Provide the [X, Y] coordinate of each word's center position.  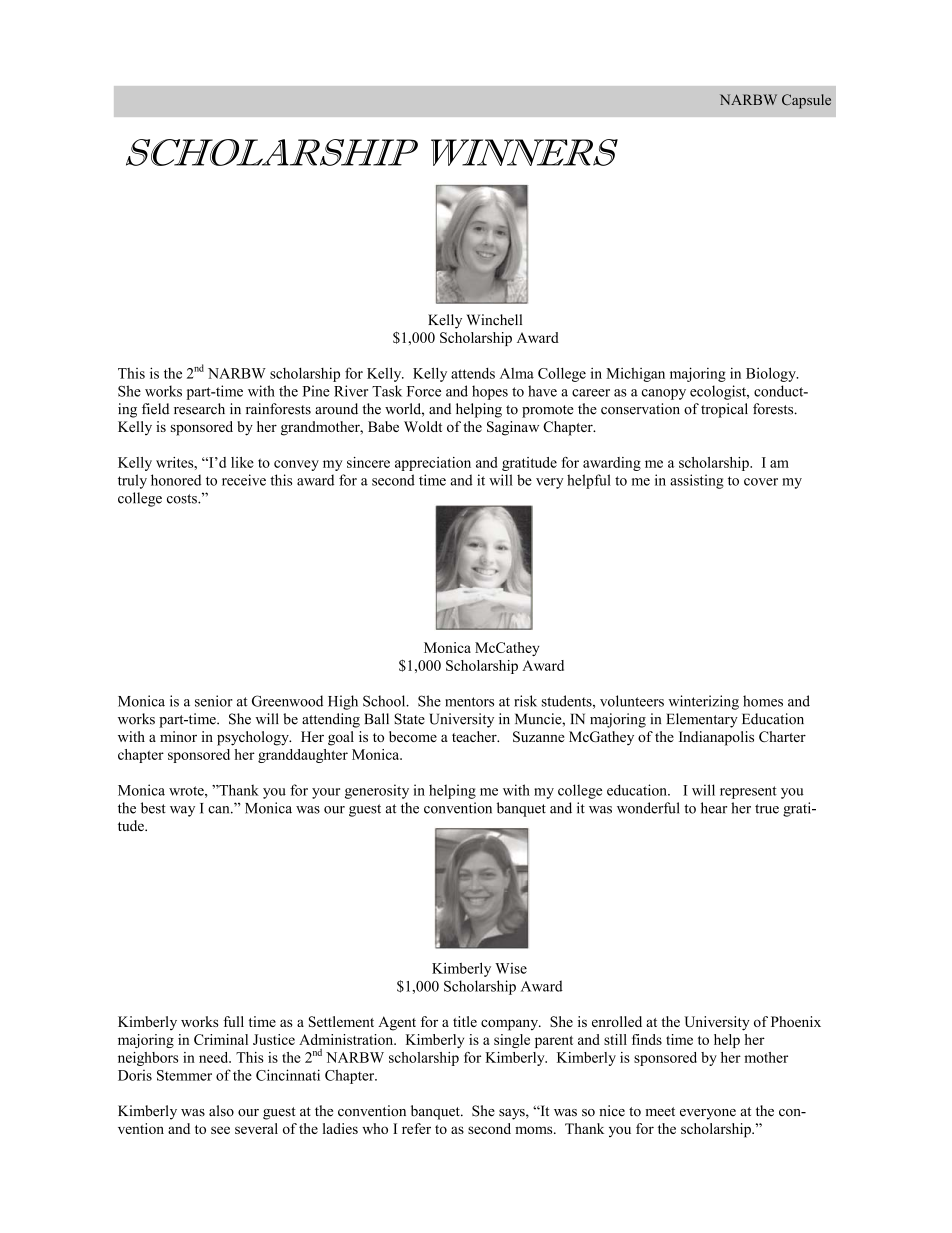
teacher [475, 736]
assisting [697, 481]
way [182, 811]
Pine [316, 391]
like [242, 462]
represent [748, 792]
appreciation [433, 464]
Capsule [806, 101]
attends [473, 373]
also [221, 1111]
